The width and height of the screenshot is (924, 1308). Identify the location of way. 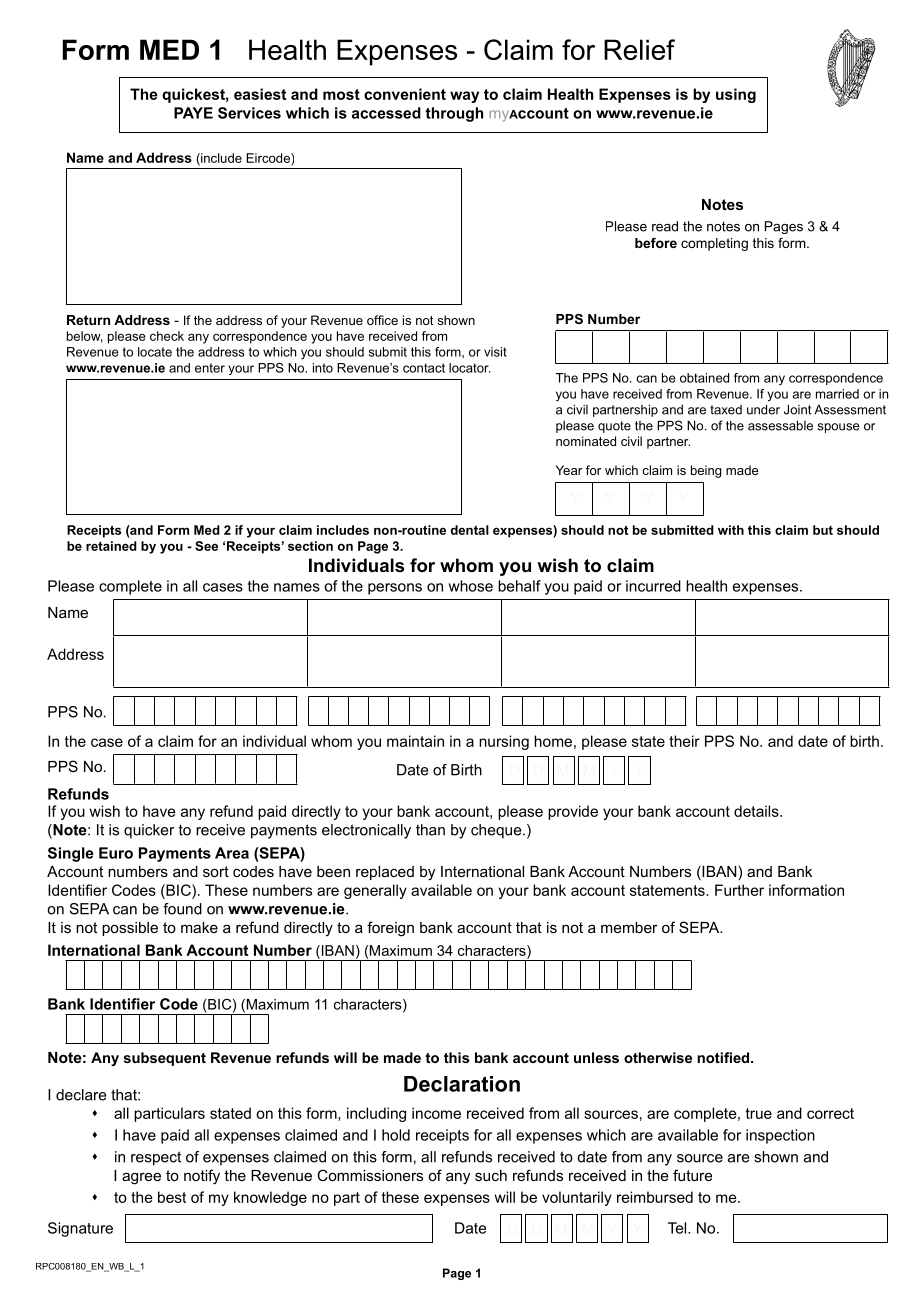
(464, 97).
